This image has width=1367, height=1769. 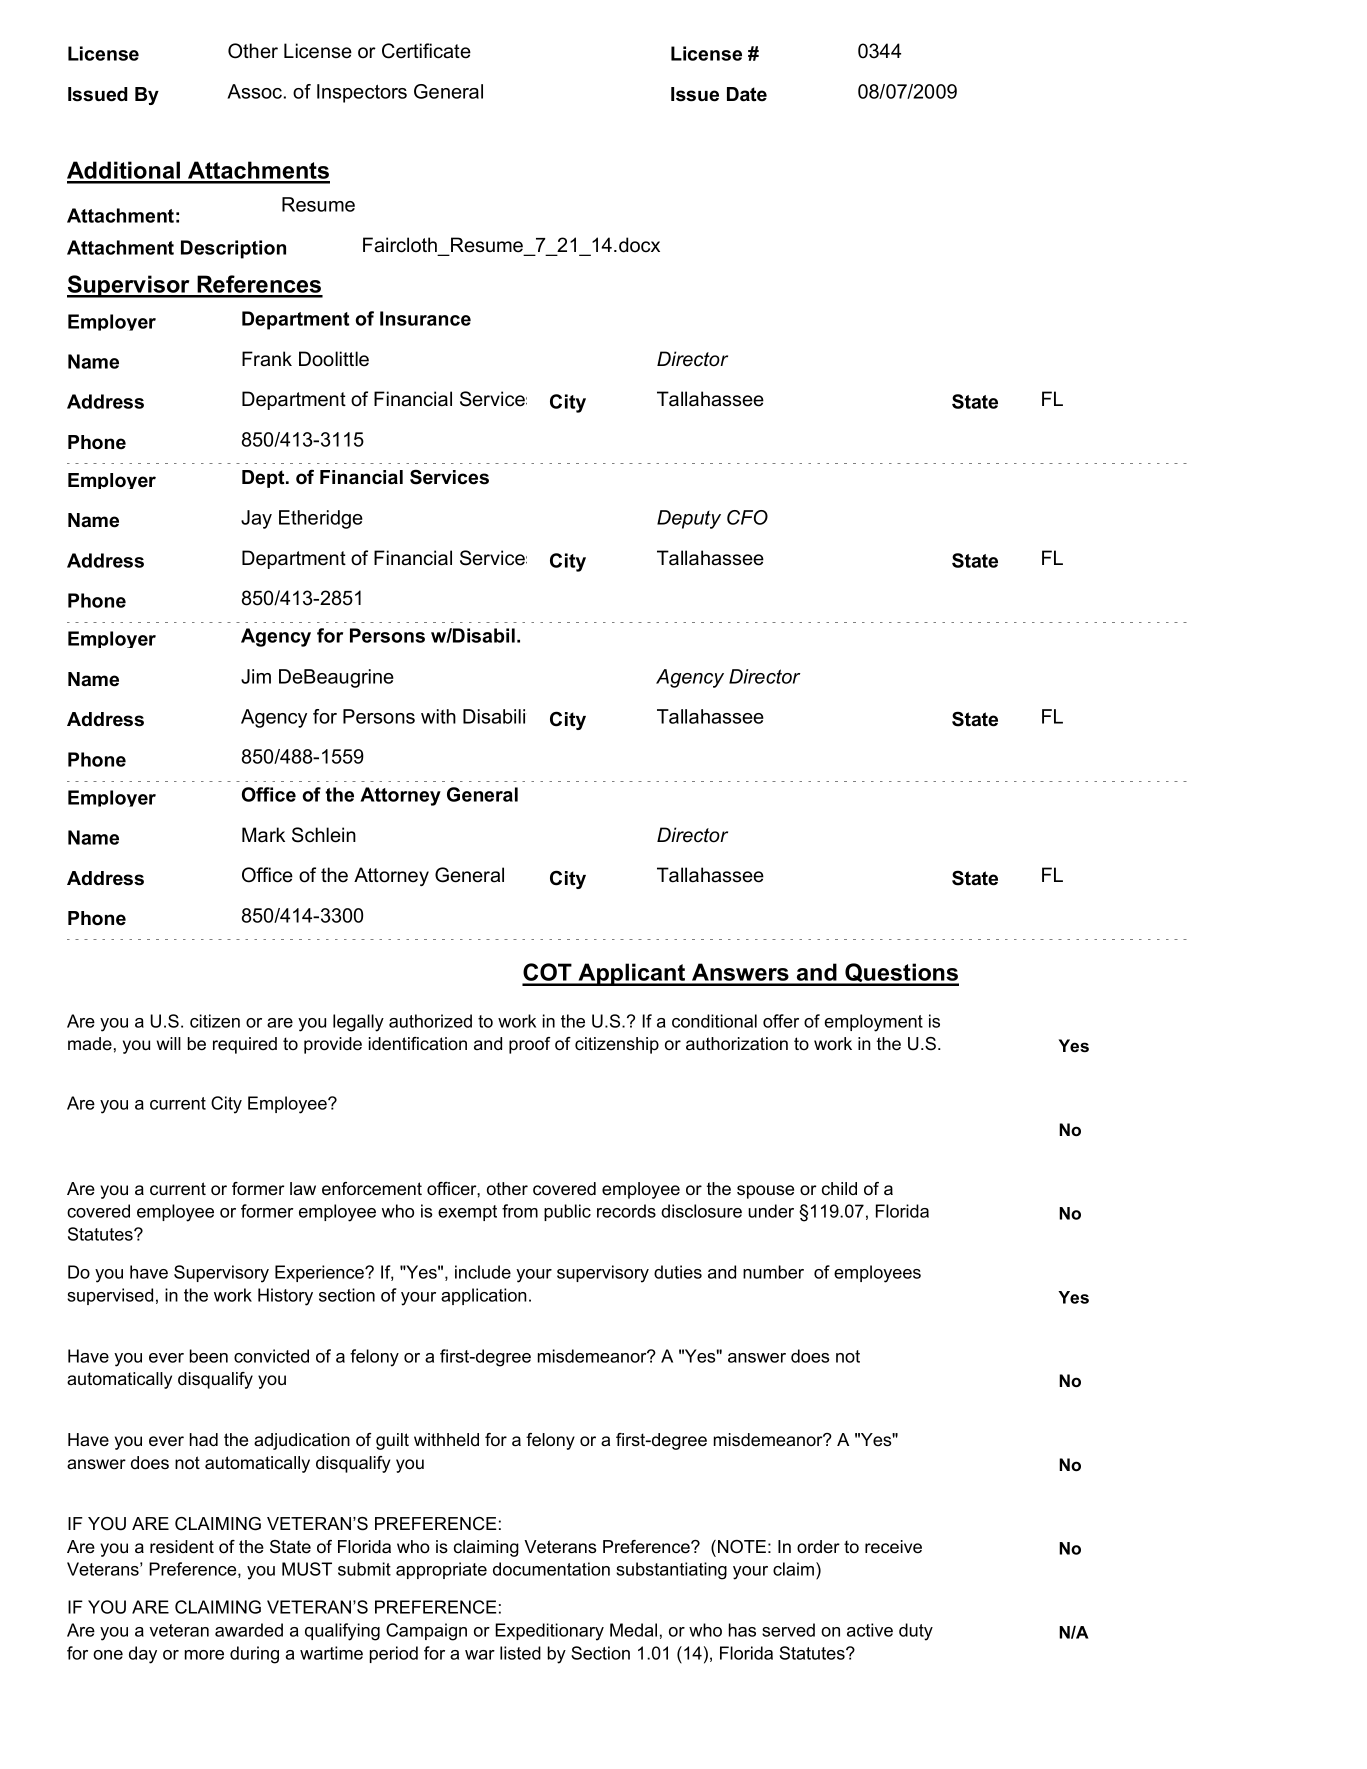 What do you see at coordinates (632, 974) in the image?
I see `Applicant` at bounding box center [632, 974].
